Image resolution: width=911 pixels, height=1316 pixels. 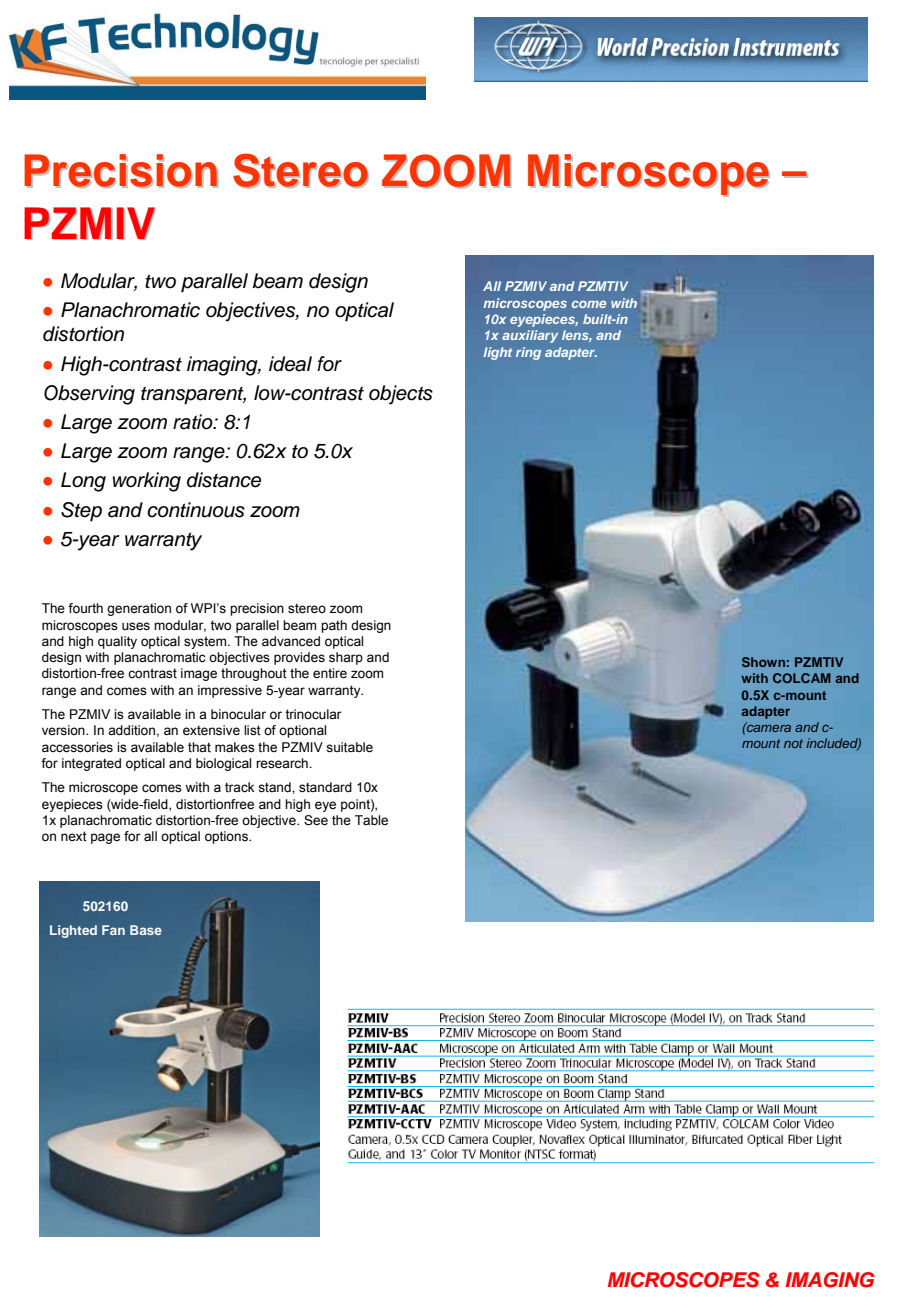 I want to click on integrated, so click(x=91, y=764).
